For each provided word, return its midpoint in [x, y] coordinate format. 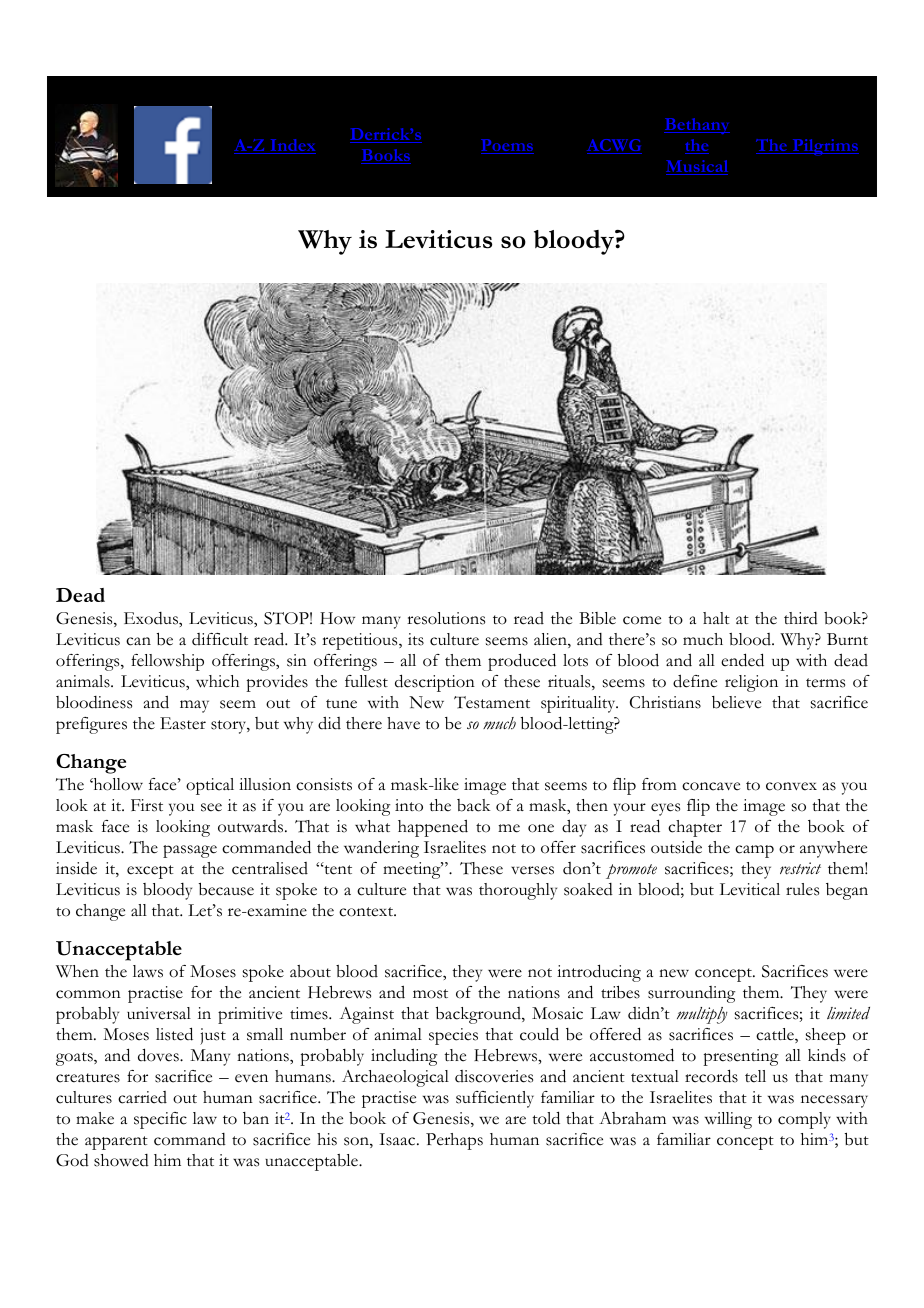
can [138, 641]
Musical [697, 167]
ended [742, 660]
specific [160, 1120]
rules [802, 889]
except [150, 872]
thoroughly [518, 891]
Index [292, 146]
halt [716, 618]
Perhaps [454, 1141]
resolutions [446, 618]
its [416, 639]
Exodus [152, 618]
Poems [507, 146]
